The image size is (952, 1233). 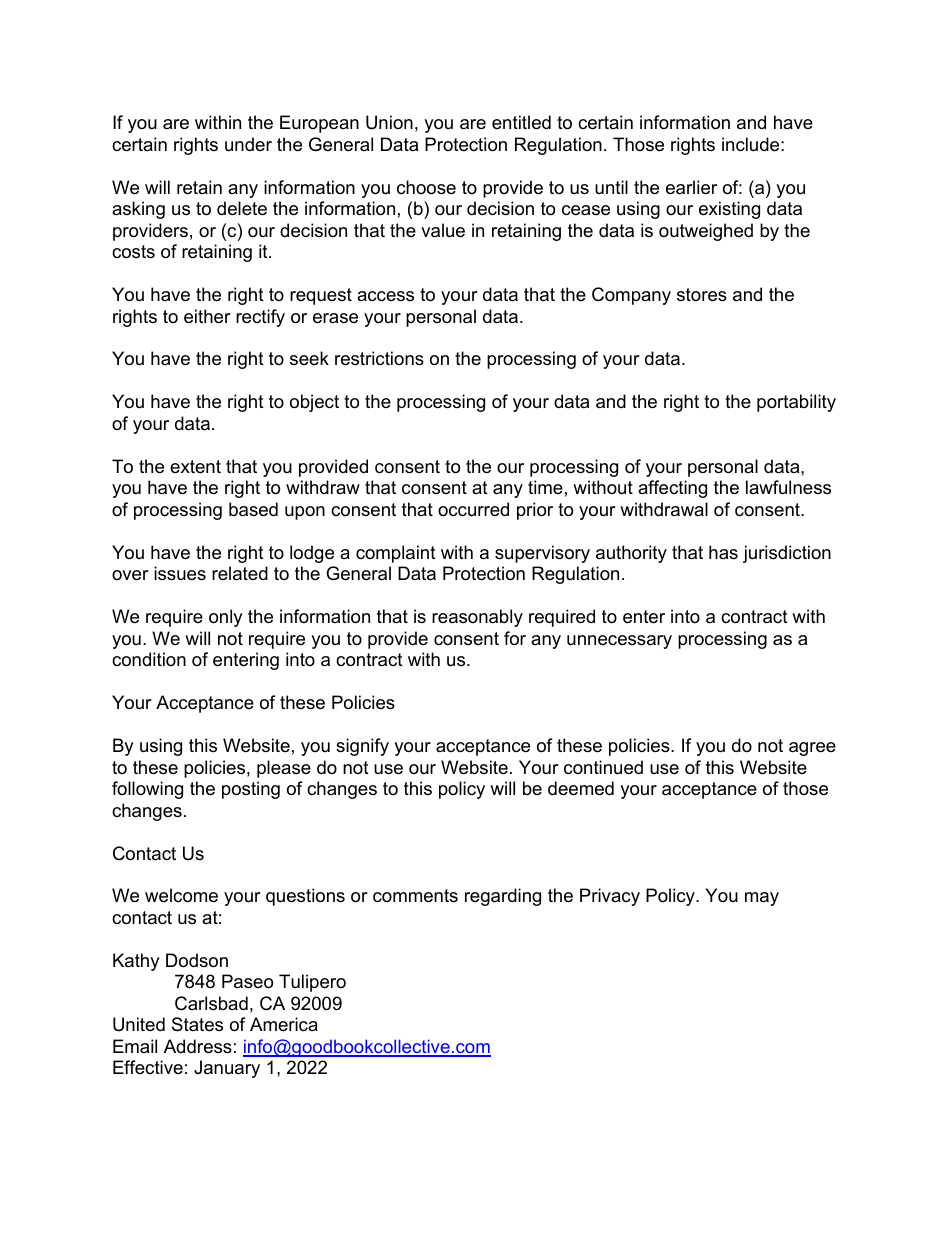 I want to click on has, so click(x=723, y=552).
